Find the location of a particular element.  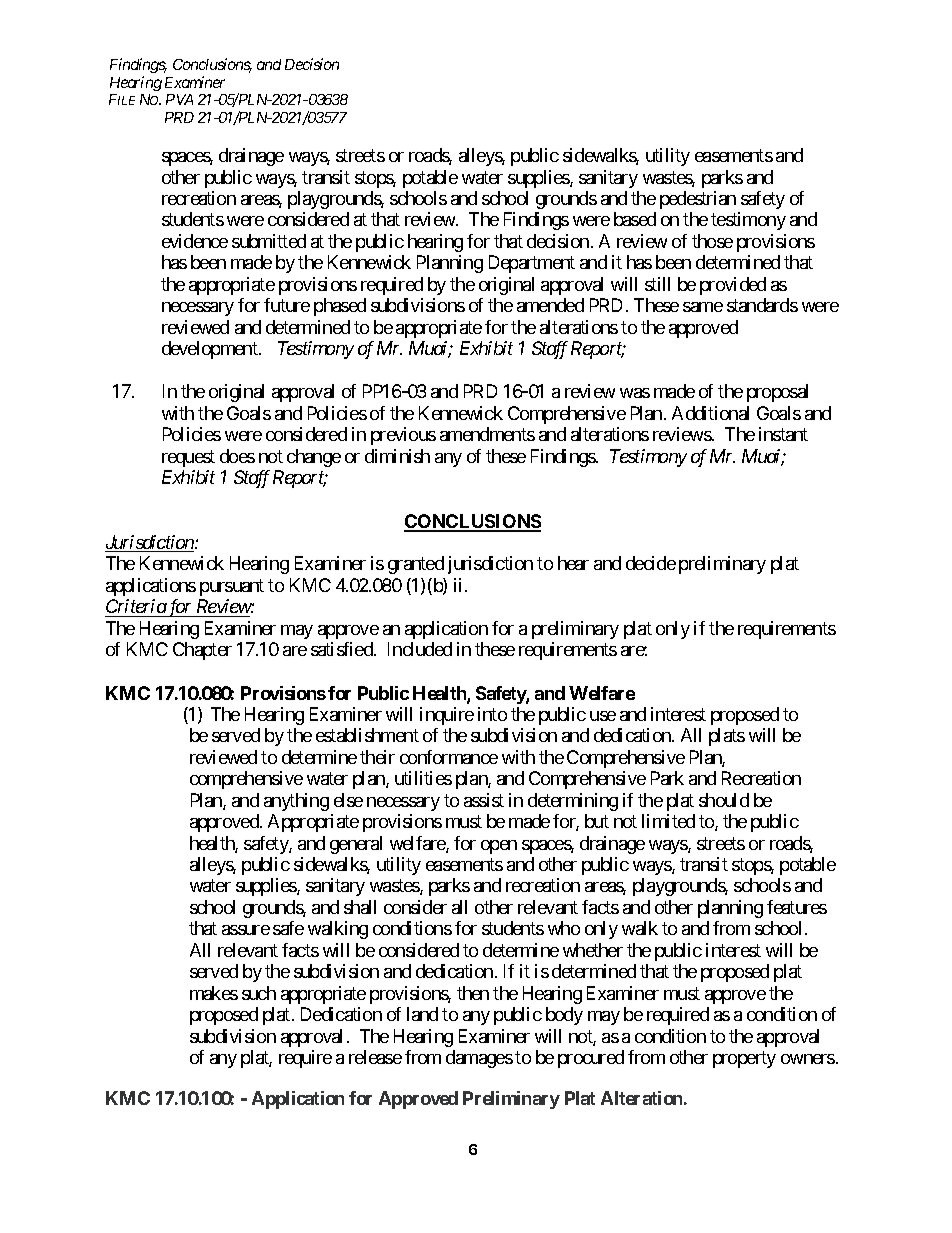

Department is located at coordinates (532, 264).
